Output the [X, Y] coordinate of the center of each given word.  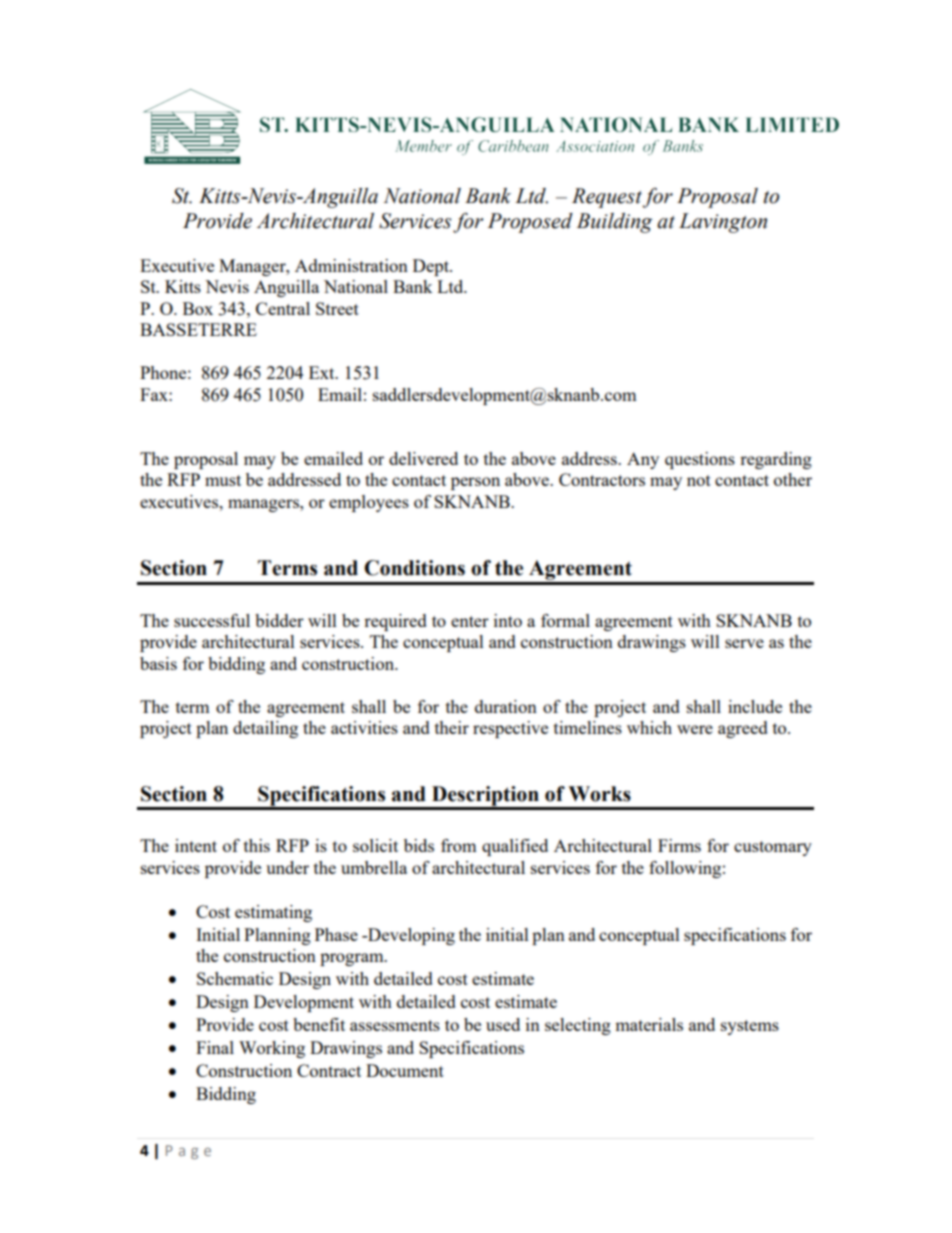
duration [506, 706]
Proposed [530, 223]
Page [188, 1152]
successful [212, 620]
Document [405, 1070]
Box [198, 308]
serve [744, 643]
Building [614, 223]
